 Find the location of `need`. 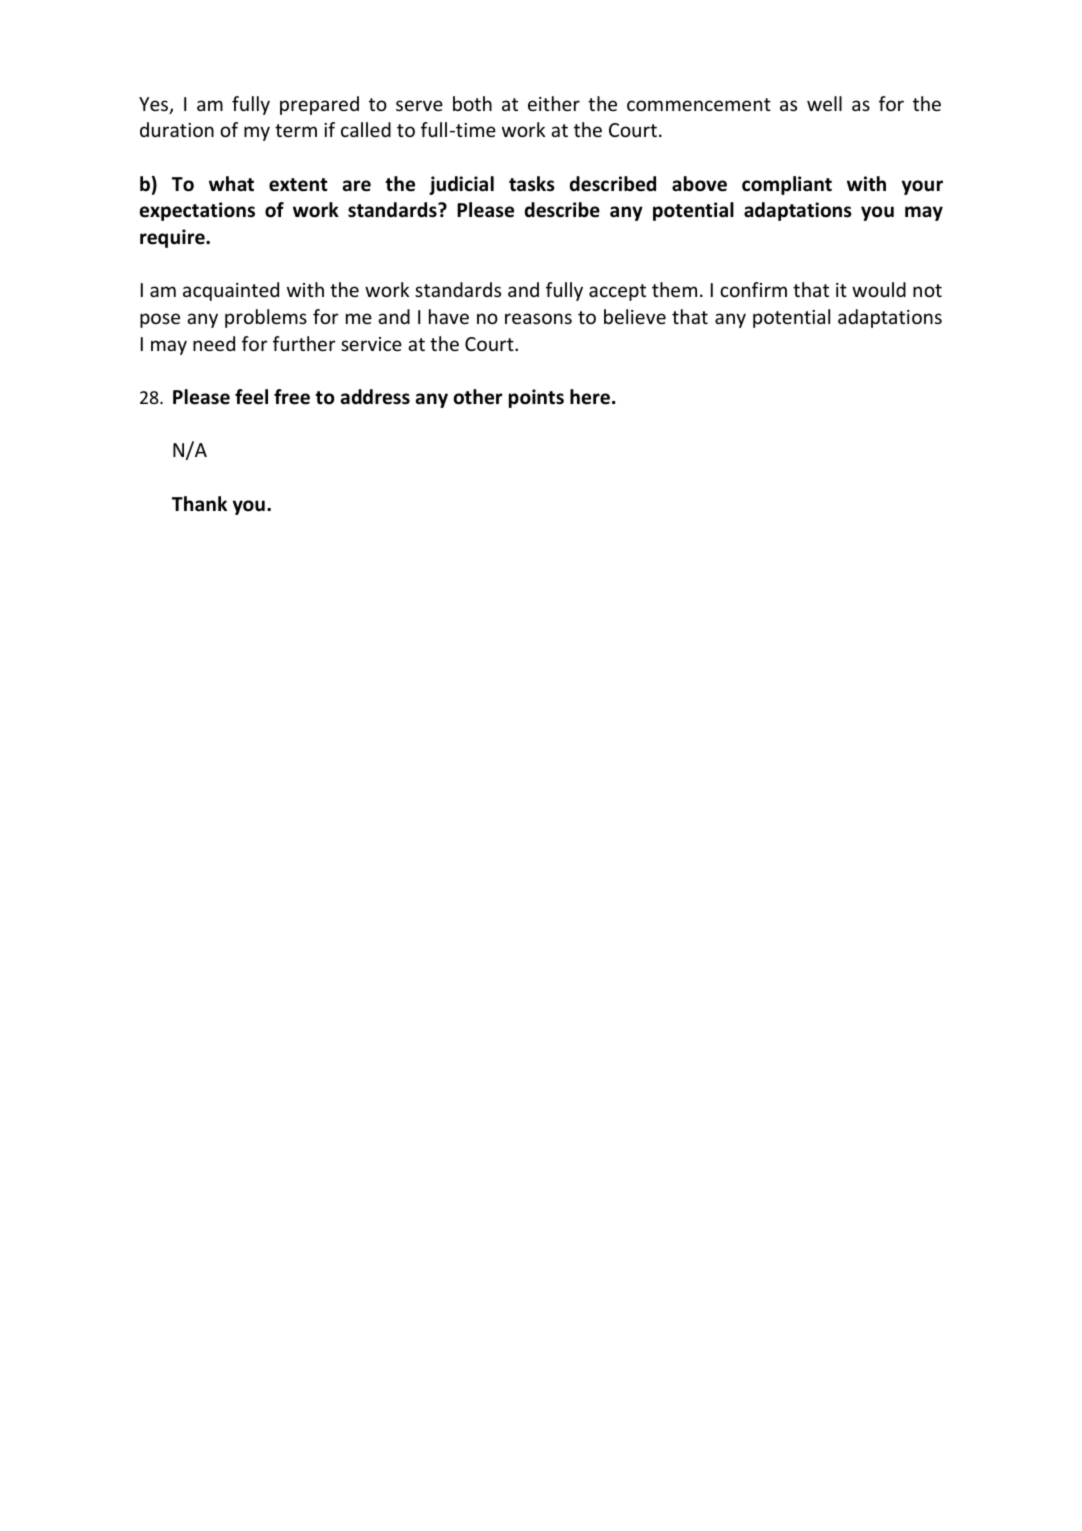

need is located at coordinates (214, 343).
